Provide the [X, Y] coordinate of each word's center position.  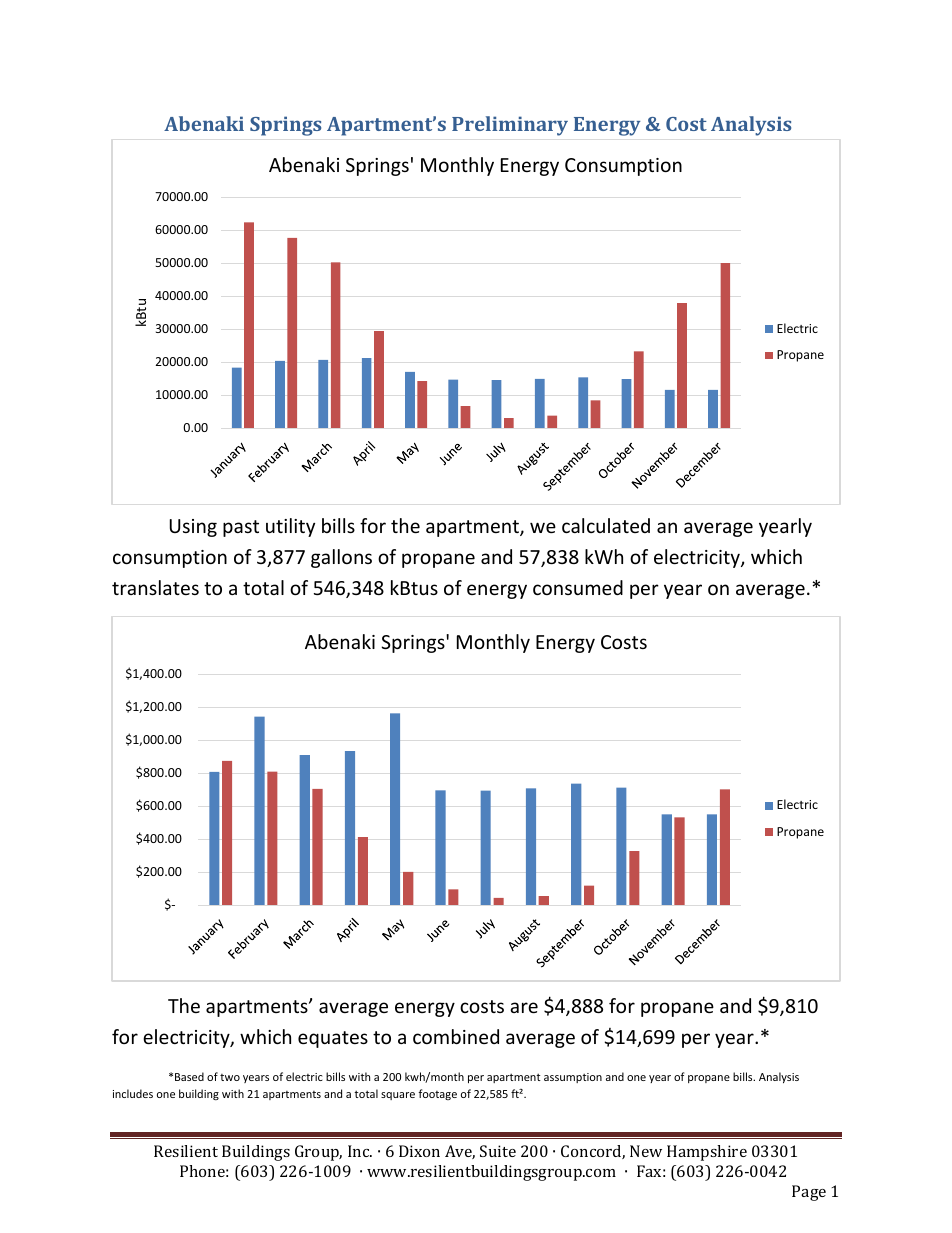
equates [333, 1039]
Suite [498, 1151]
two [230, 1077]
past [241, 528]
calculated [606, 525]
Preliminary [510, 126]
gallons [341, 558]
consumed [578, 587]
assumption [573, 1078]
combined [456, 1036]
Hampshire [707, 1153]
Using [193, 528]
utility [290, 527]
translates [155, 587]
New [646, 1151]
